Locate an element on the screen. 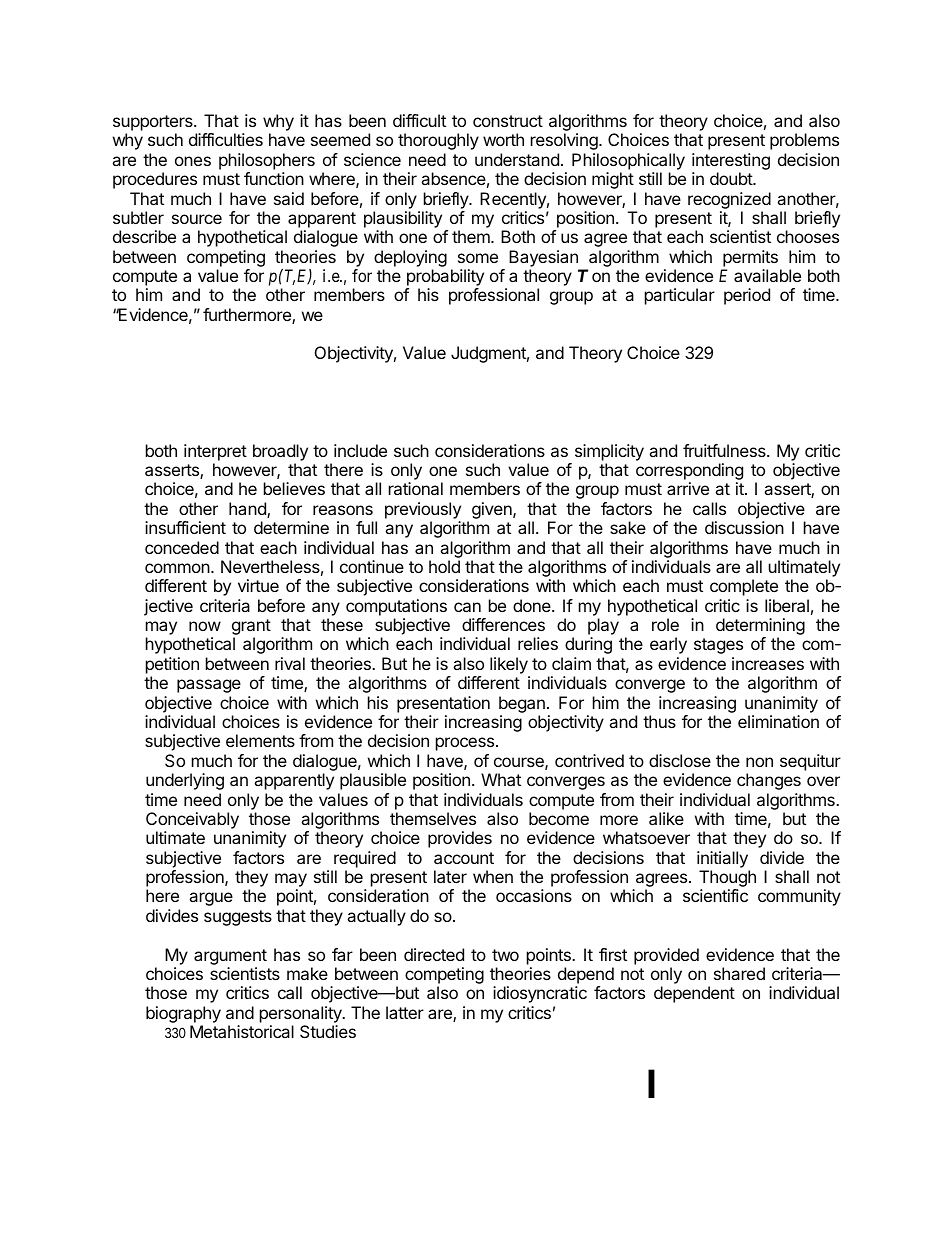 The image size is (952, 1233). idiosyncratic is located at coordinates (540, 994).
